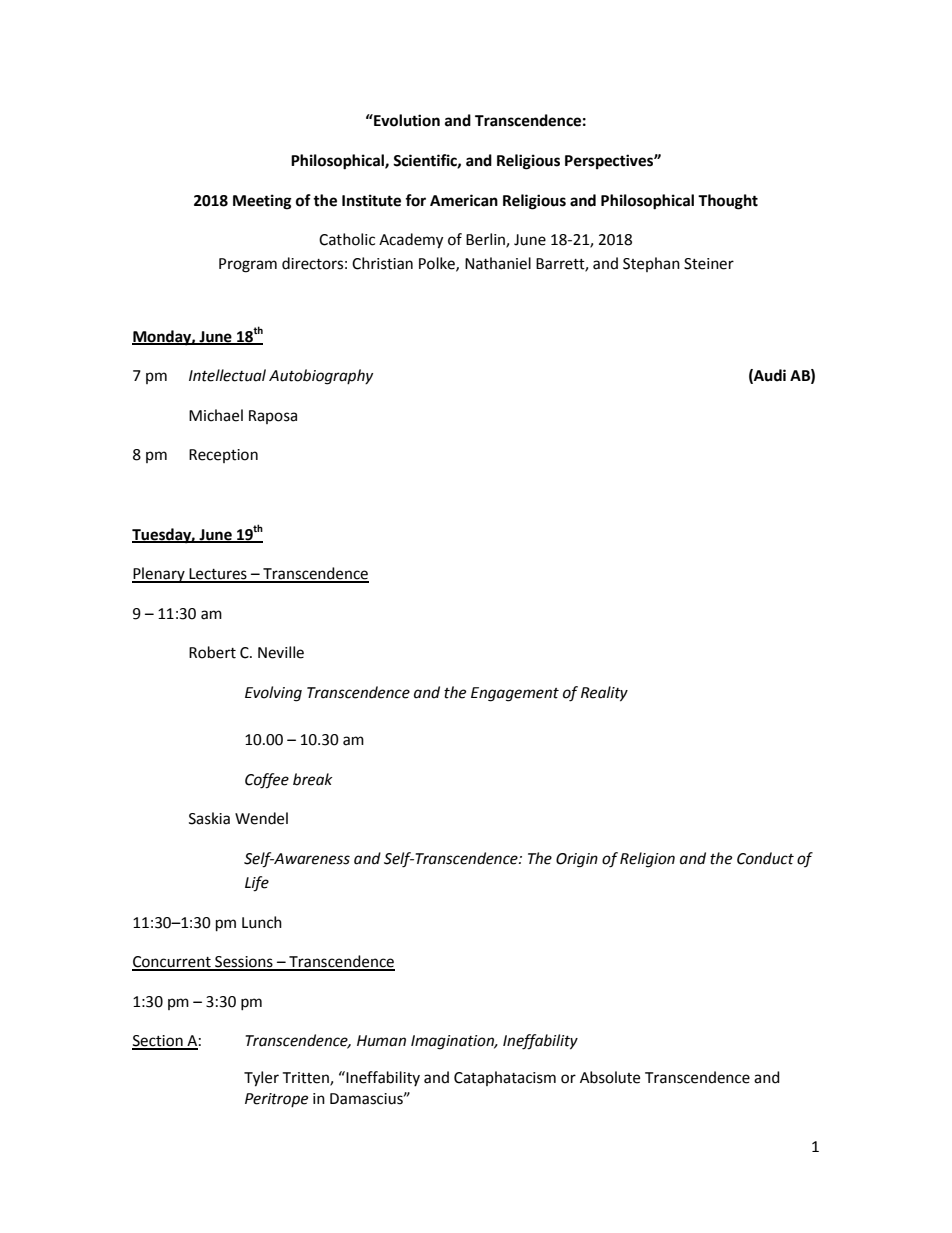 The width and height of the image is (952, 1233). Describe the element at coordinates (728, 202) in the image. I see `Thought` at that location.
